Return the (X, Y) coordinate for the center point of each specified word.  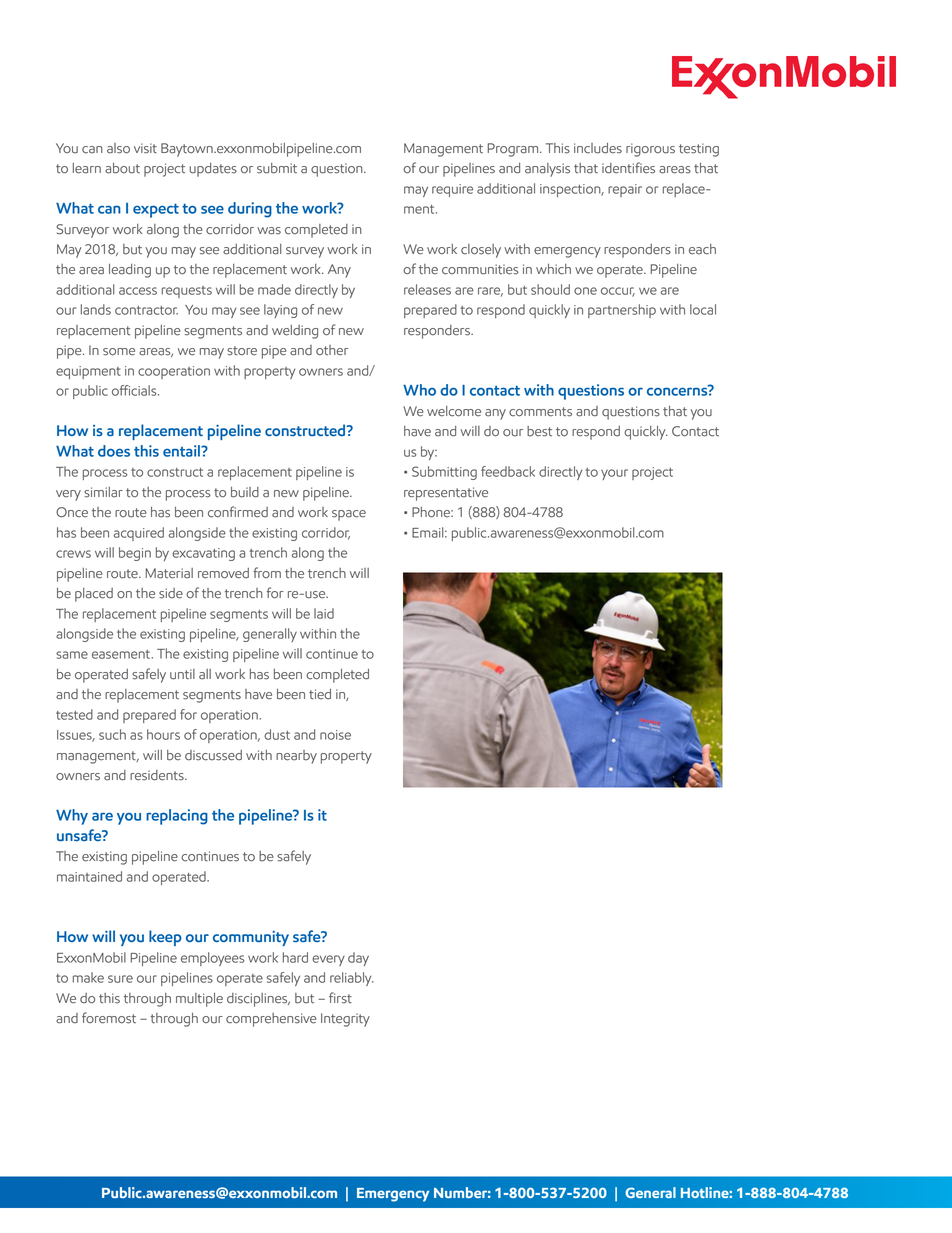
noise (335, 735)
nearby (296, 757)
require (452, 190)
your (614, 474)
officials (135, 390)
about (122, 168)
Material (169, 573)
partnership (622, 311)
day (358, 959)
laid (324, 613)
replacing (177, 817)
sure (120, 979)
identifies (628, 168)
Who (419, 390)
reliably (352, 979)
